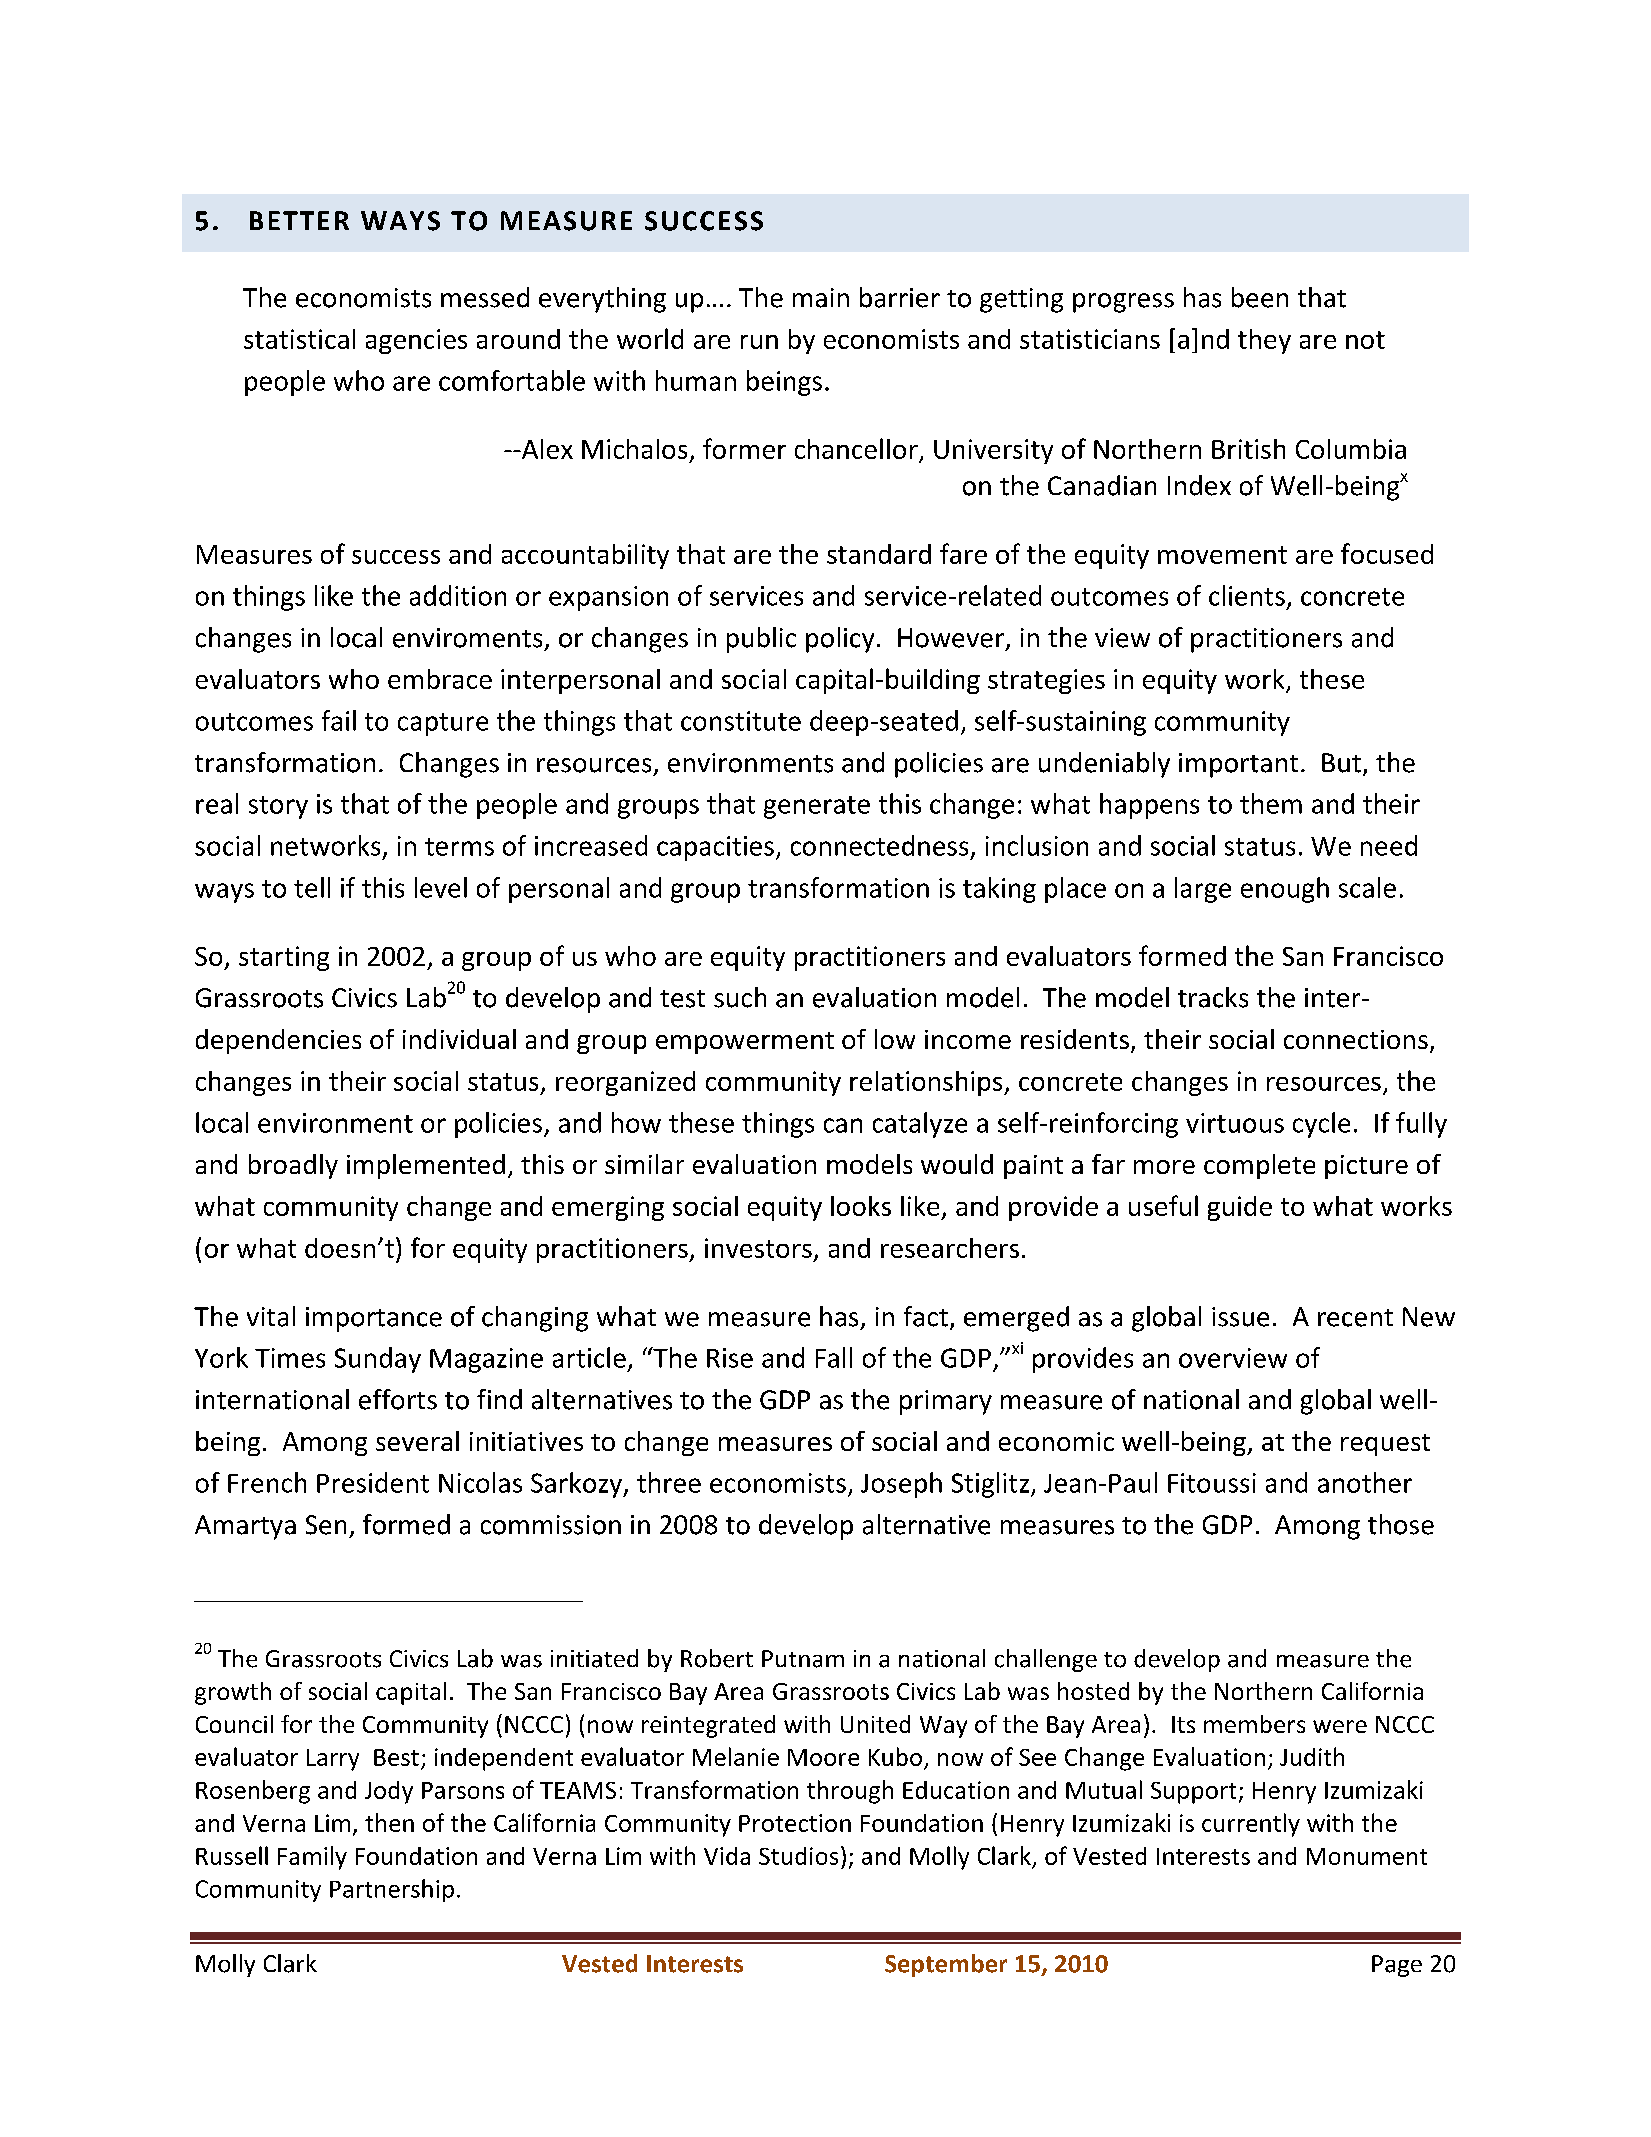  Describe the element at coordinates (392, 1890) in the document. I see `Partnership` at that location.
